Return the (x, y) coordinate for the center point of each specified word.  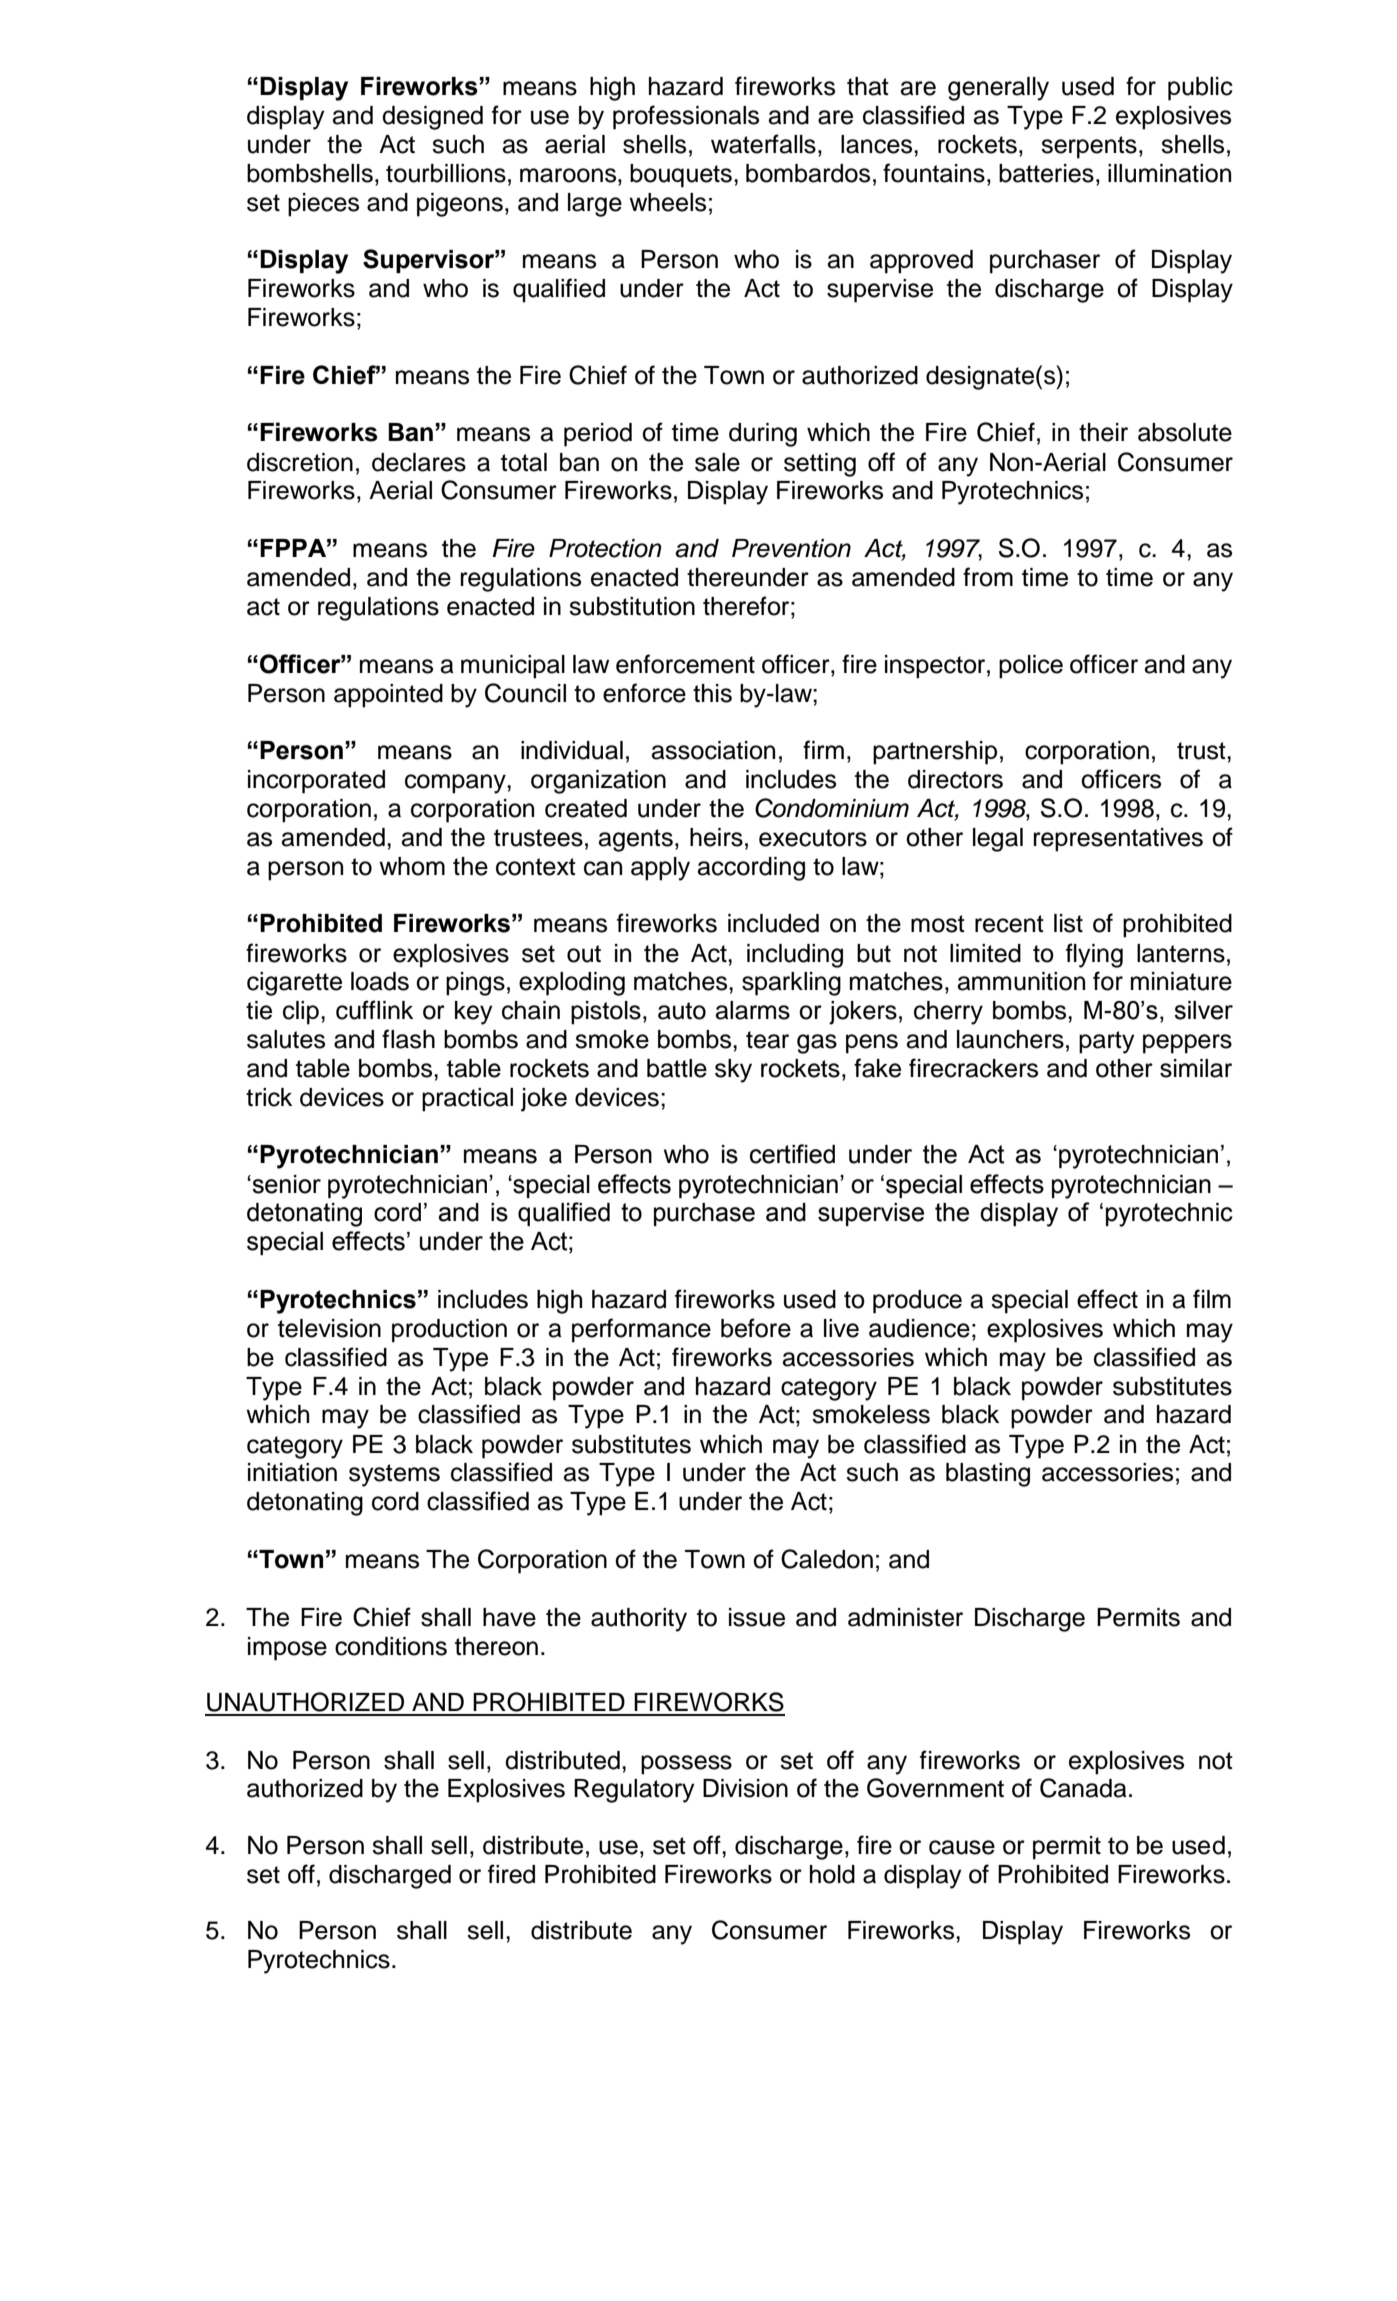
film (1212, 1298)
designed (432, 118)
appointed (388, 696)
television (329, 1328)
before (756, 1328)
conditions (391, 1646)
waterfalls (763, 144)
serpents (1089, 147)
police (1031, 667)
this (712, 693)
